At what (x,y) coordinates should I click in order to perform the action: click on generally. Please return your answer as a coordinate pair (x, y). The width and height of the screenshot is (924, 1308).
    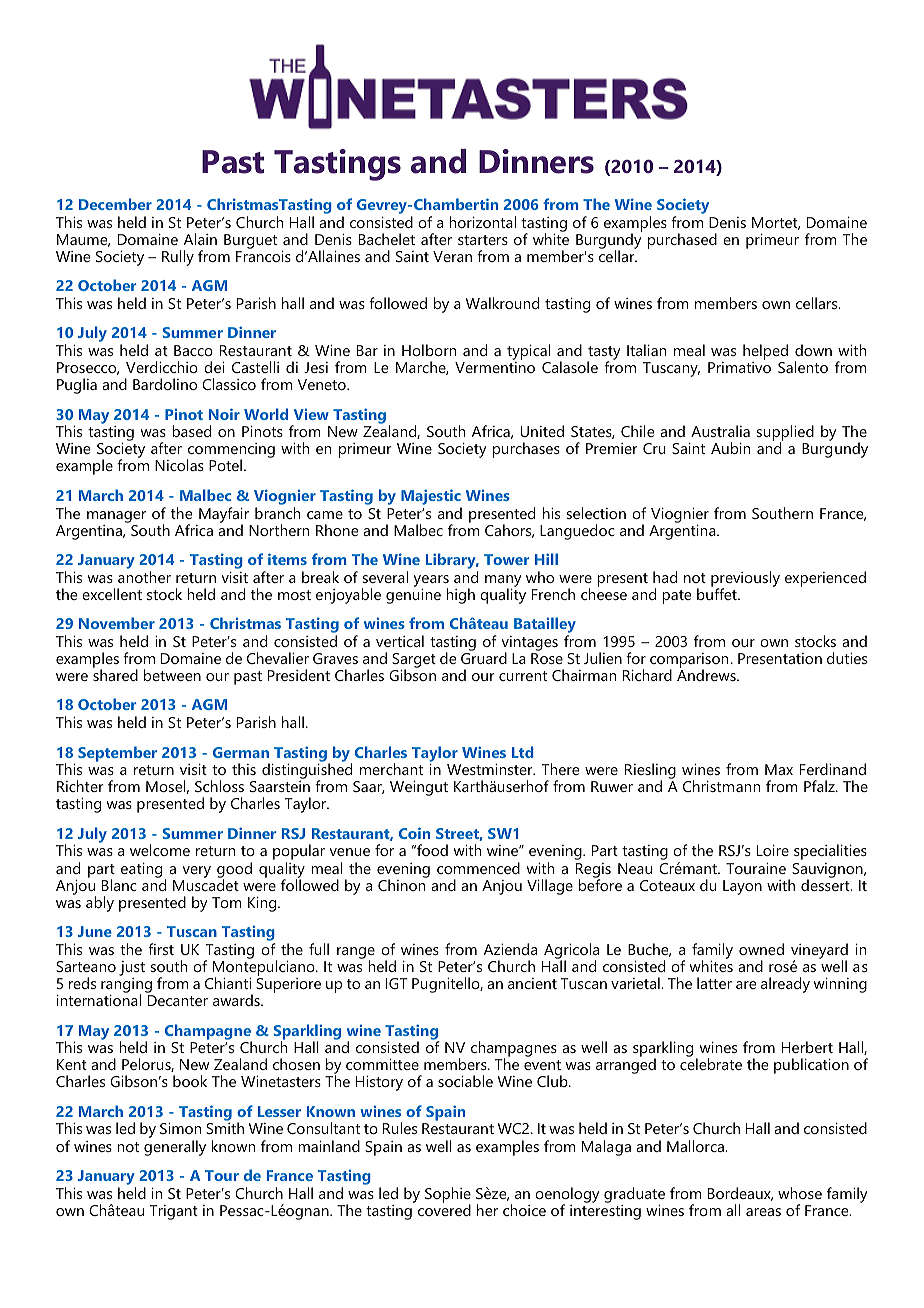
    Looking at the image, I should click on (175, 1148).
